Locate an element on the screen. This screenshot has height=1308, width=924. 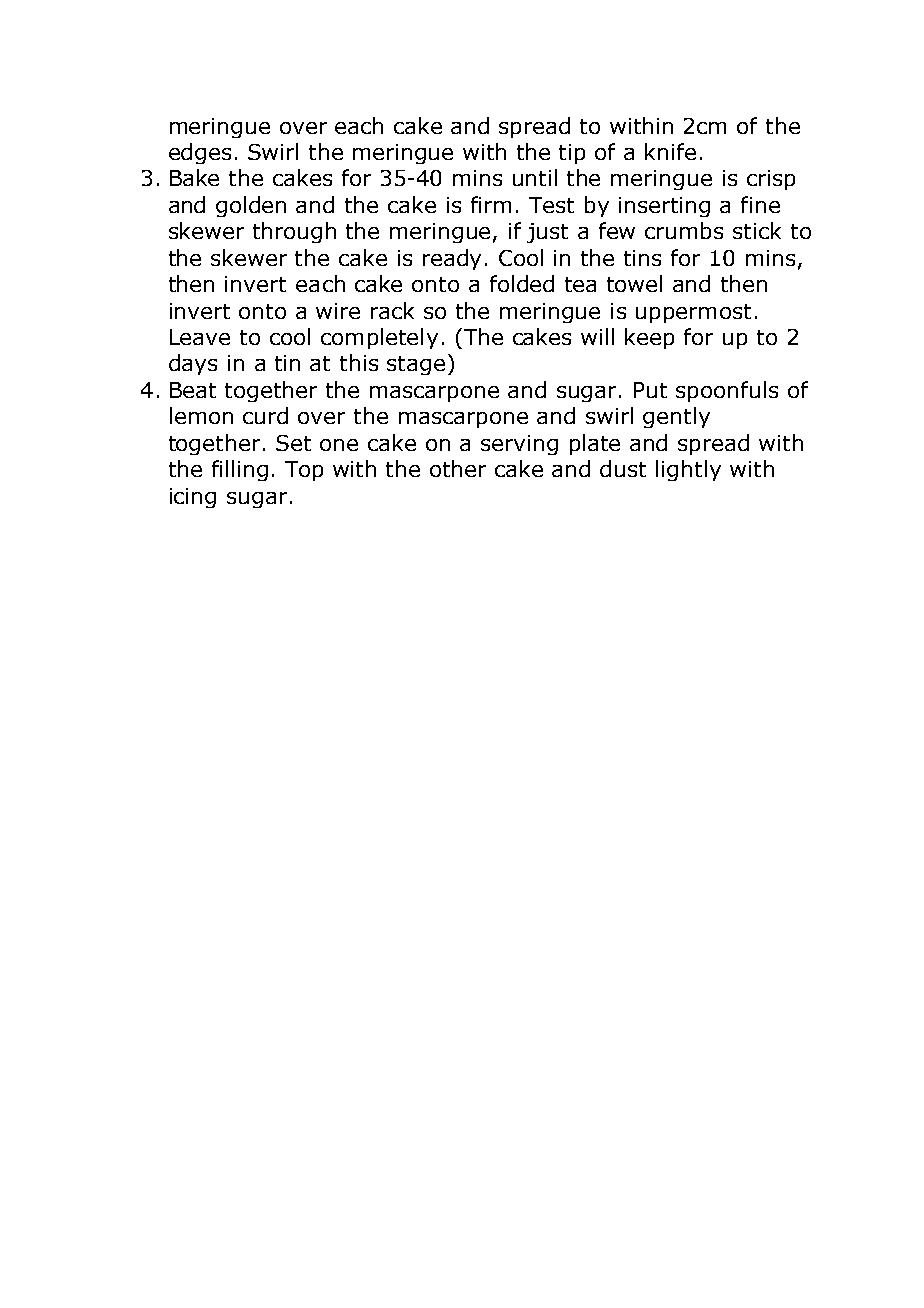
lightly is located at coordinates (688, 470).
